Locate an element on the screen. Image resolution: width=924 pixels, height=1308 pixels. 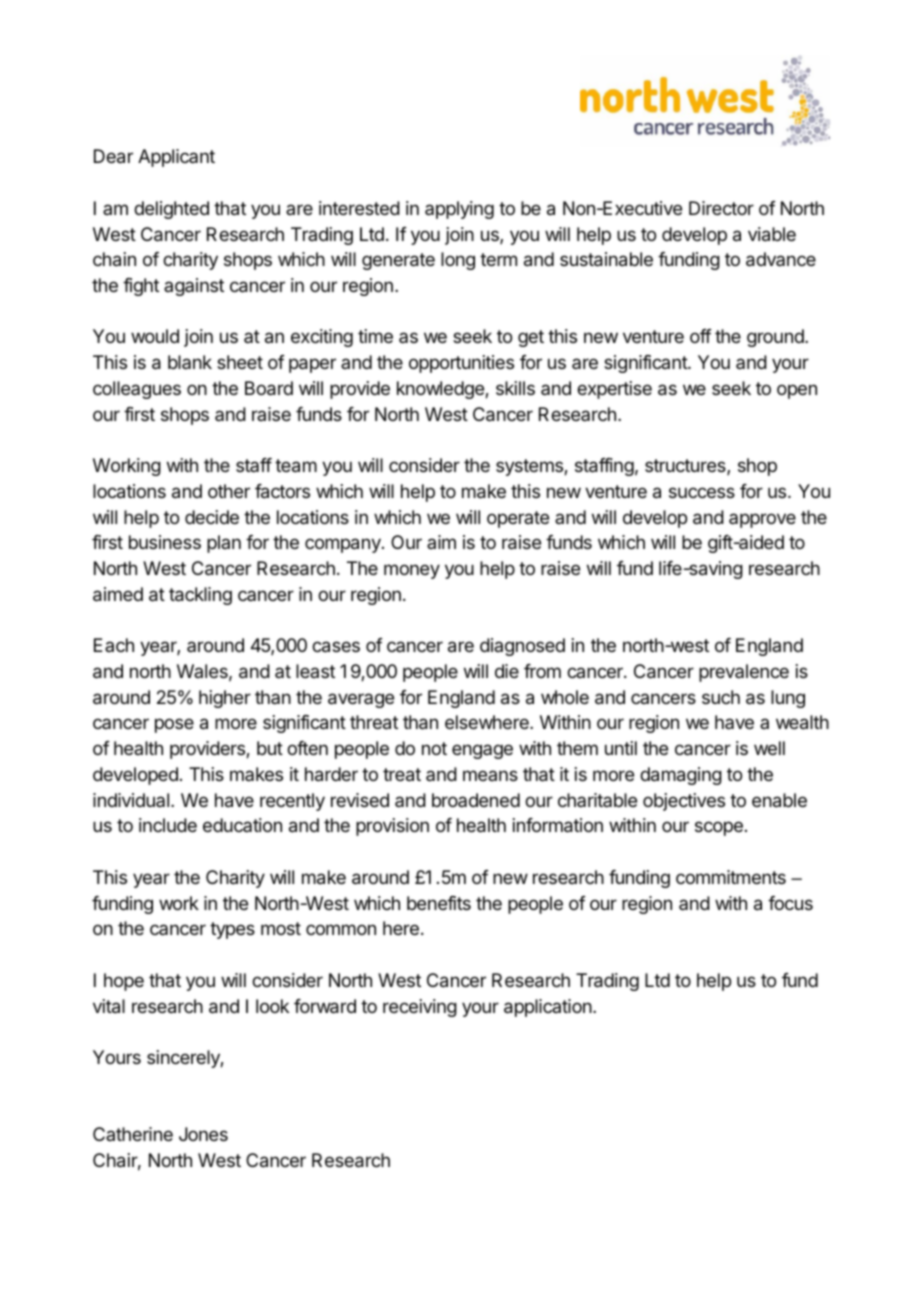
Director is located at coordinates (721, 208).
